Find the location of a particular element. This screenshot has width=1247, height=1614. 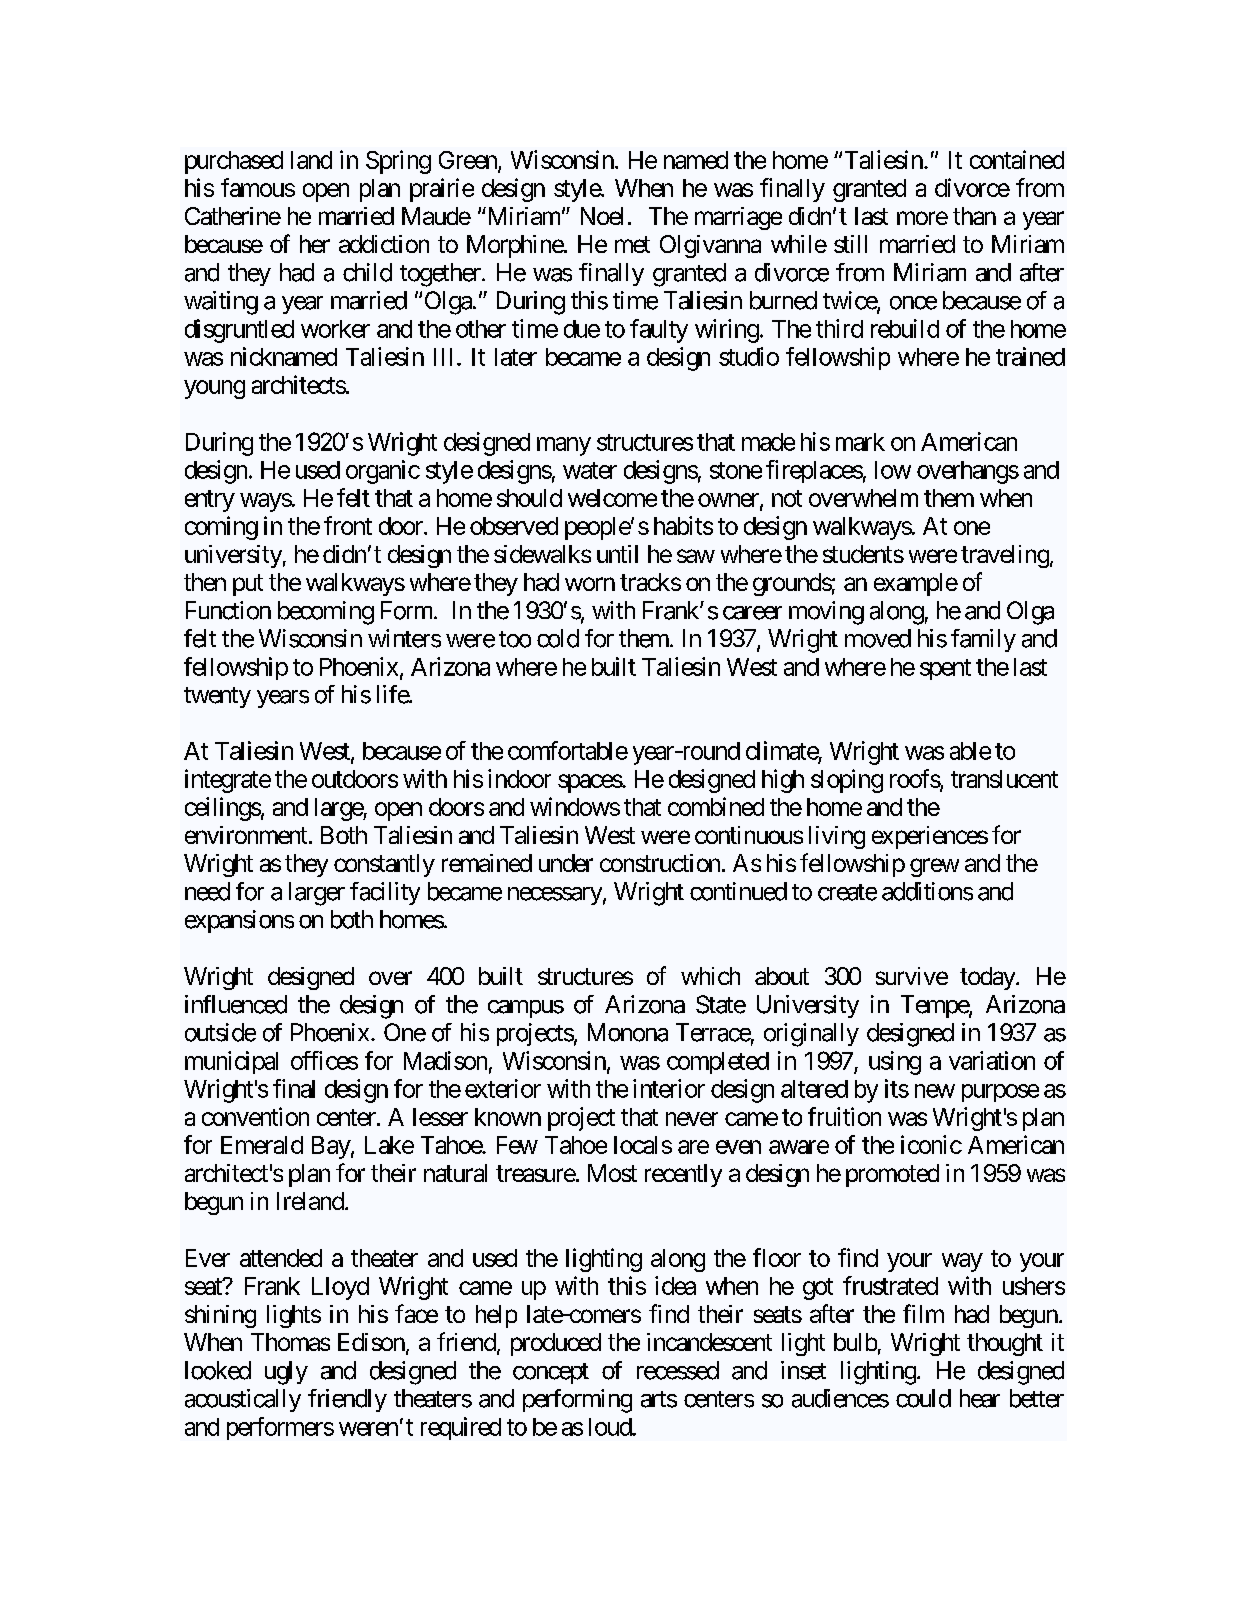

environment is located at coordinates (246, 835).
